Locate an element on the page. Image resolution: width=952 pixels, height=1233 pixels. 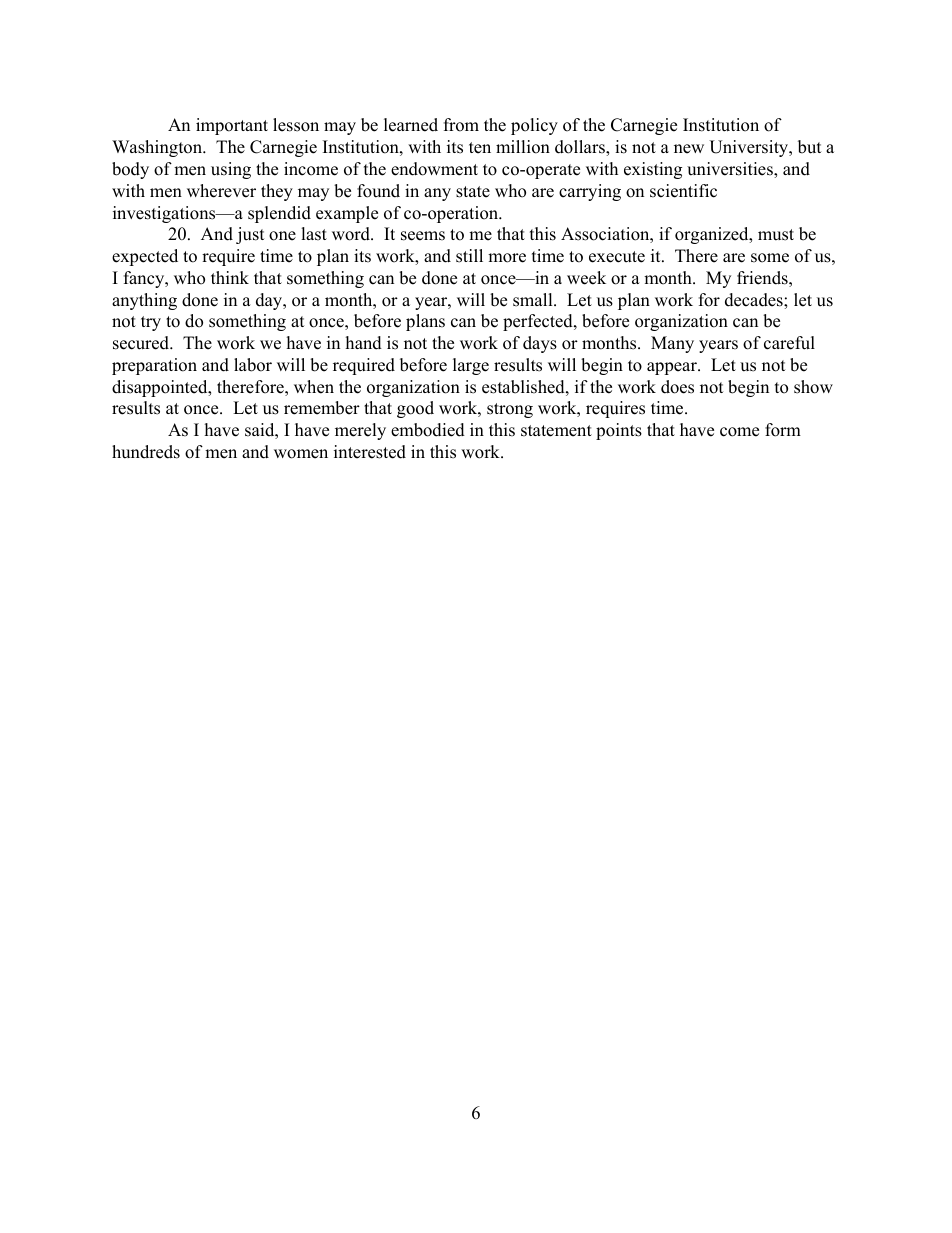
think is located at coordinates (230, 277).
